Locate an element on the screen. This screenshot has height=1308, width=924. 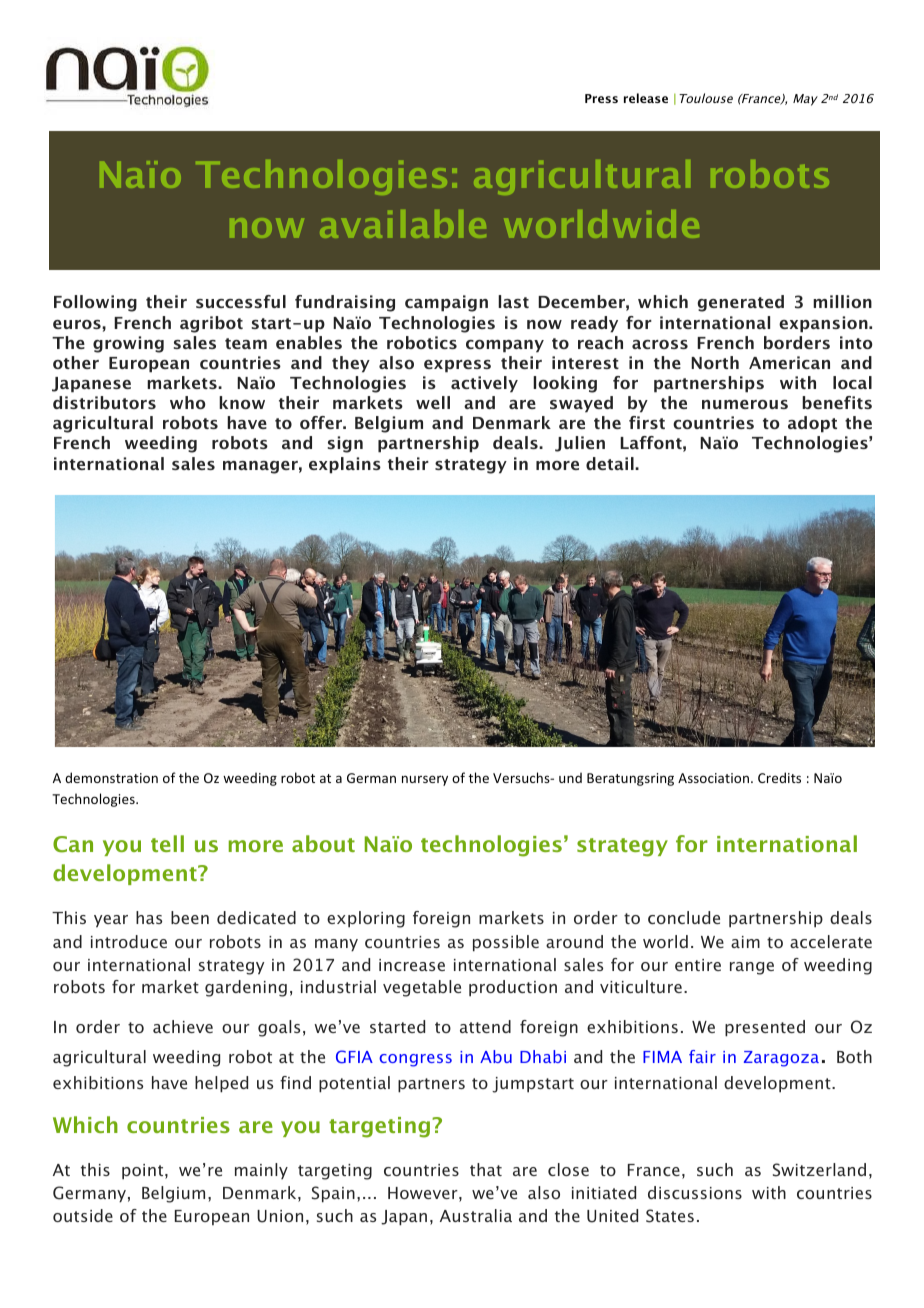
demonstration is located at coordinates (111, 777).
